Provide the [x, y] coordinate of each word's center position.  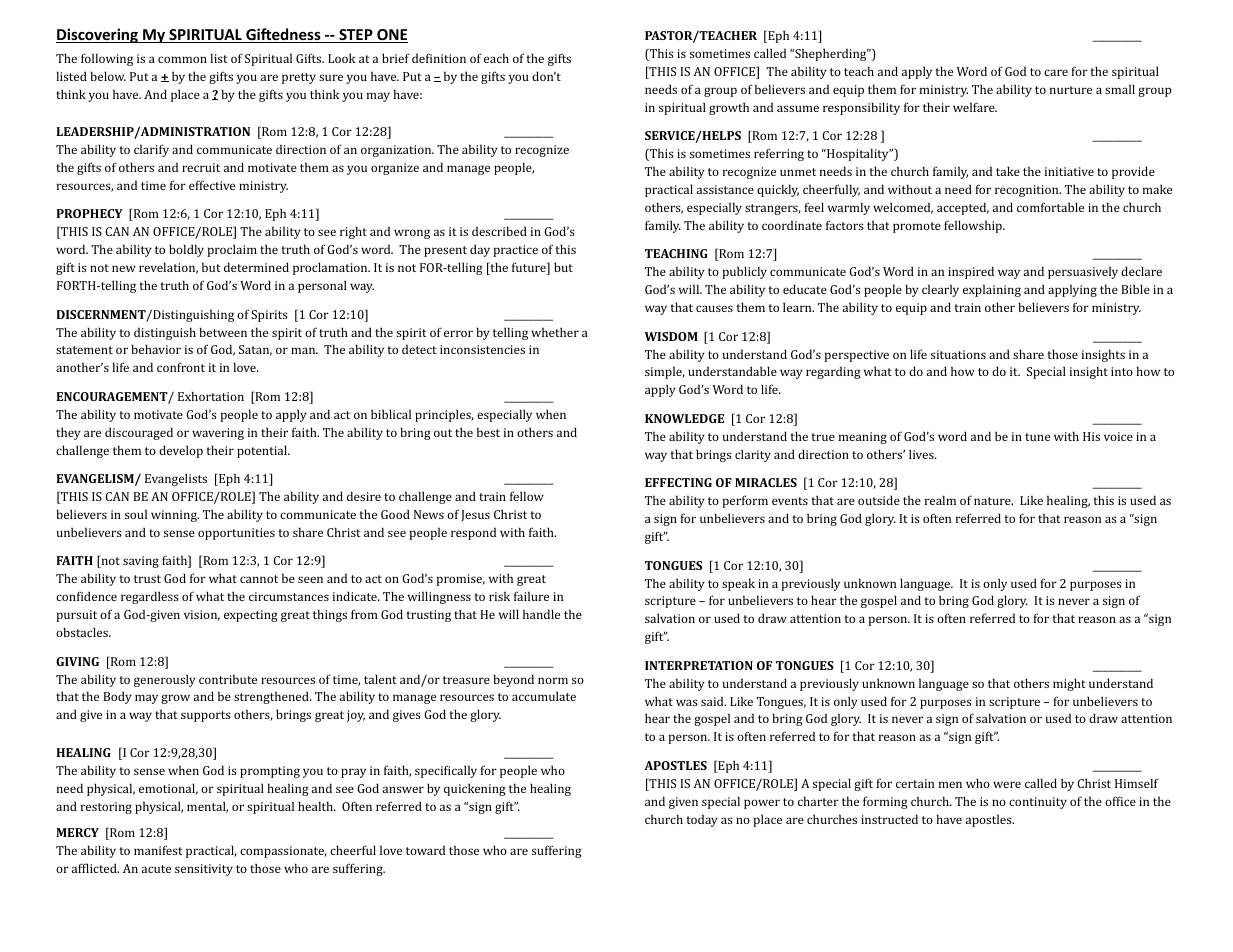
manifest [158, 850]
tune [1037, 437]
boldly [186, 250]
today [702, 820]
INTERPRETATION [699, 665]
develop [181, 451]
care [1056, 72]
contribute [228, 679]
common [182, 59]
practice [516, 251]
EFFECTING [678, 482]
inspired [971, 272]
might [1069, 684]
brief [396, 58]
